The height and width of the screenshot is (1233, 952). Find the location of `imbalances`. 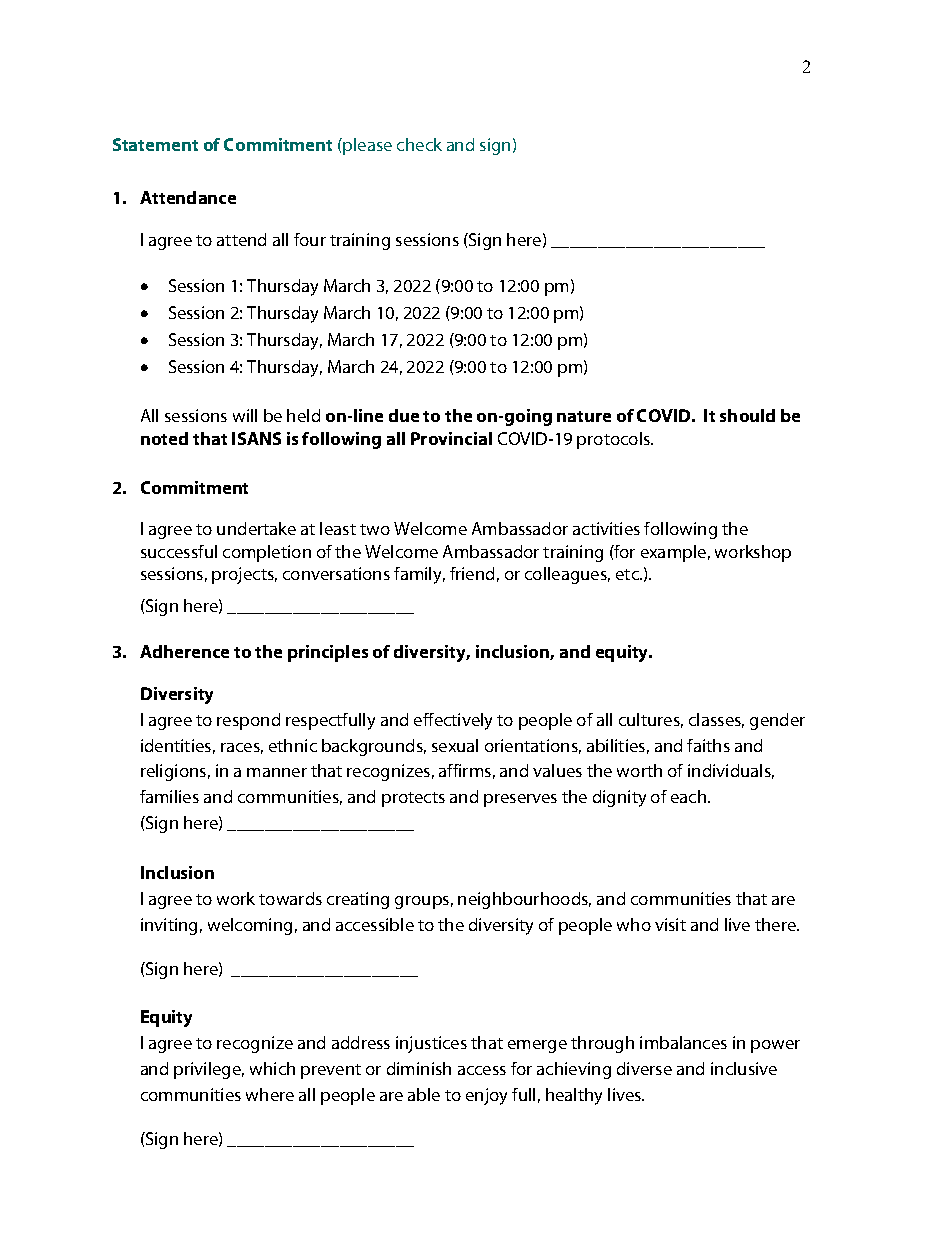

imbalances is located at coordinates (683, 1042).
